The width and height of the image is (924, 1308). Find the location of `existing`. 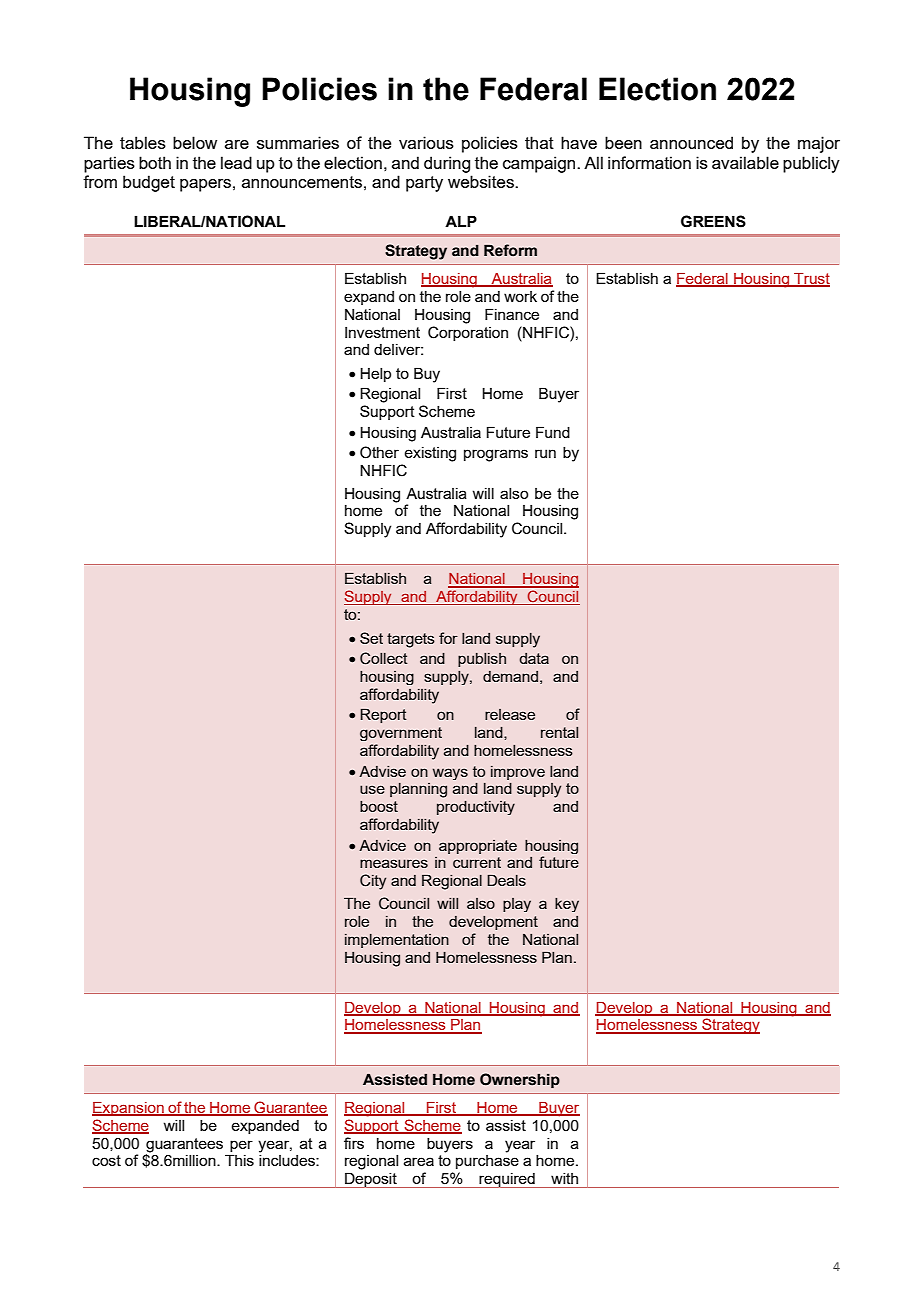

existing is located at coordinates (430, 454).
